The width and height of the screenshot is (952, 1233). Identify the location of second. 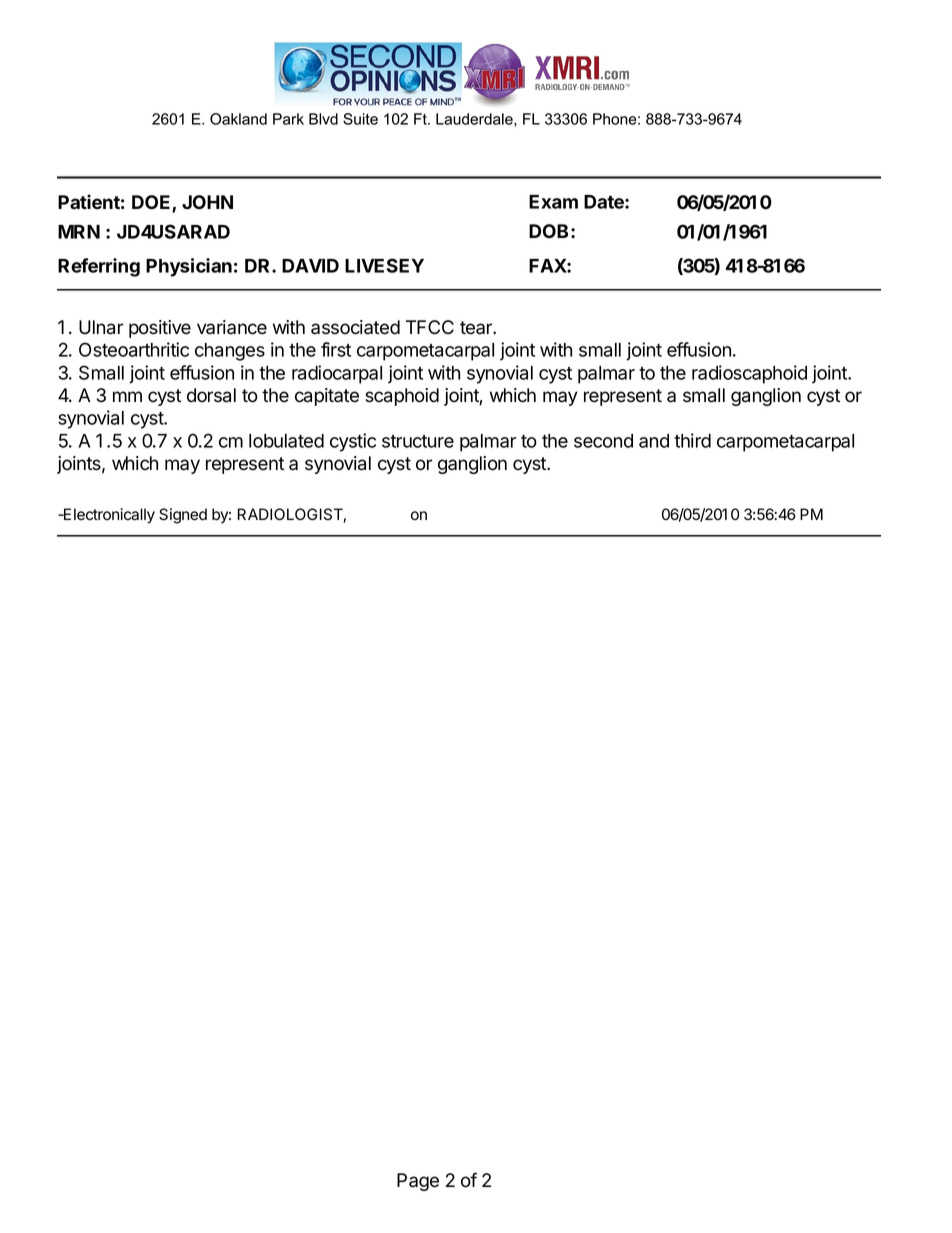
(603, 441).
